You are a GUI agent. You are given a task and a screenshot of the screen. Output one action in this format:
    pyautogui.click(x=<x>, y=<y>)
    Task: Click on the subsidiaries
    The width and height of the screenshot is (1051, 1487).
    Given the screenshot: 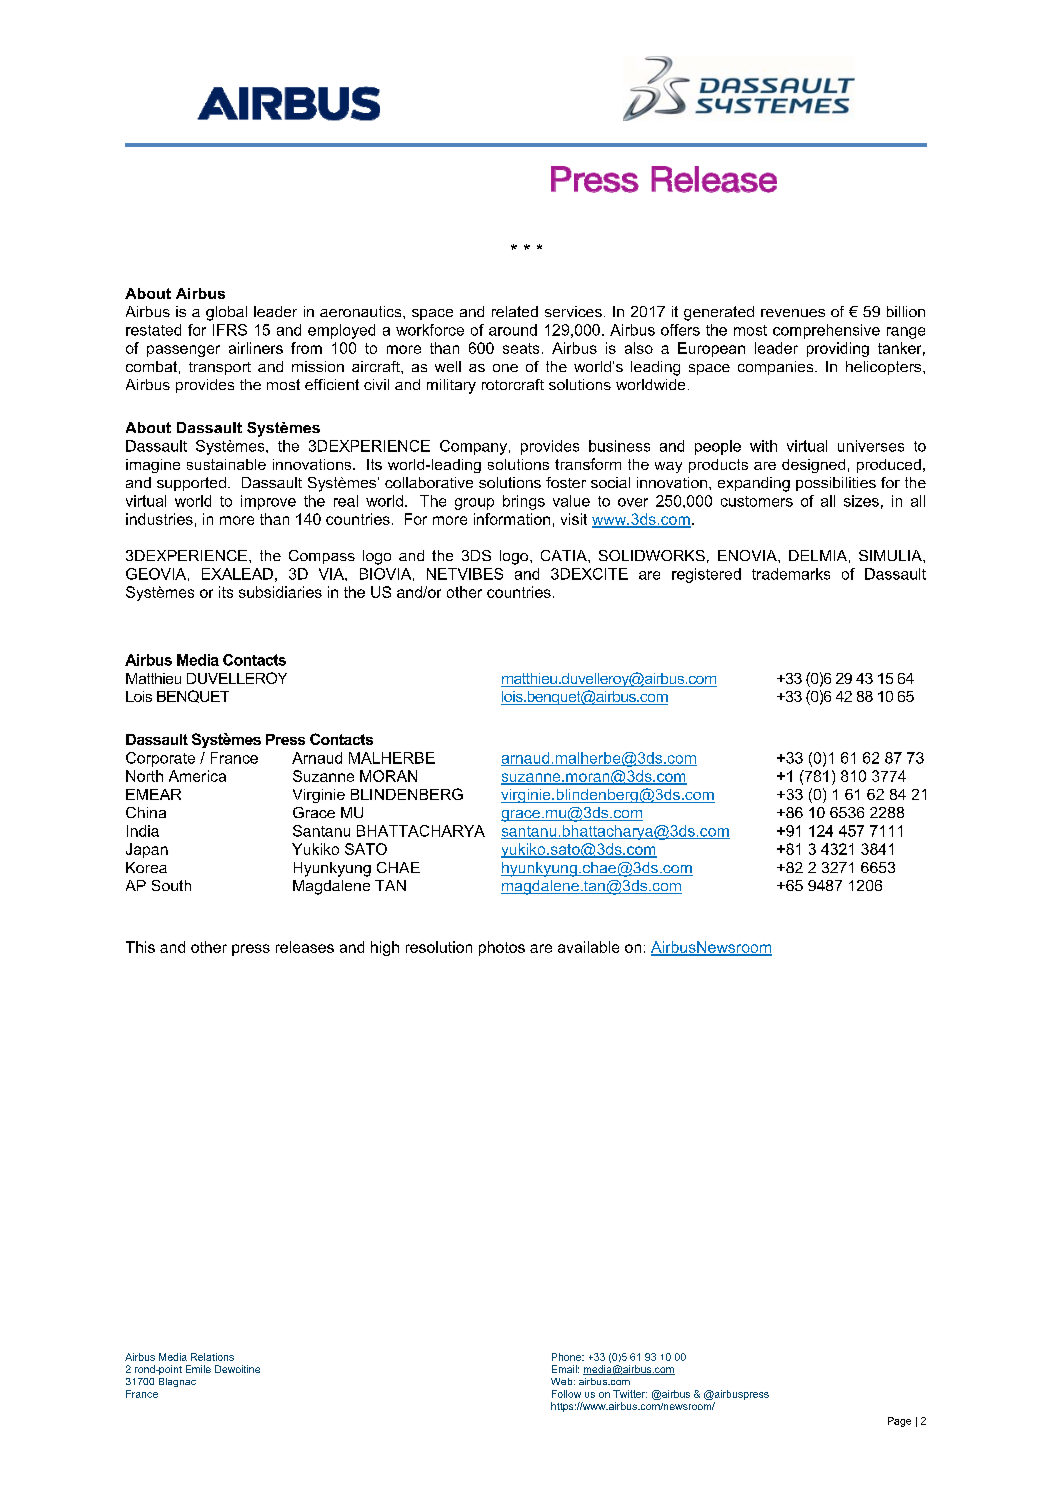 What is the action you would take?
    pyautogui.click(x=280, y=592)
